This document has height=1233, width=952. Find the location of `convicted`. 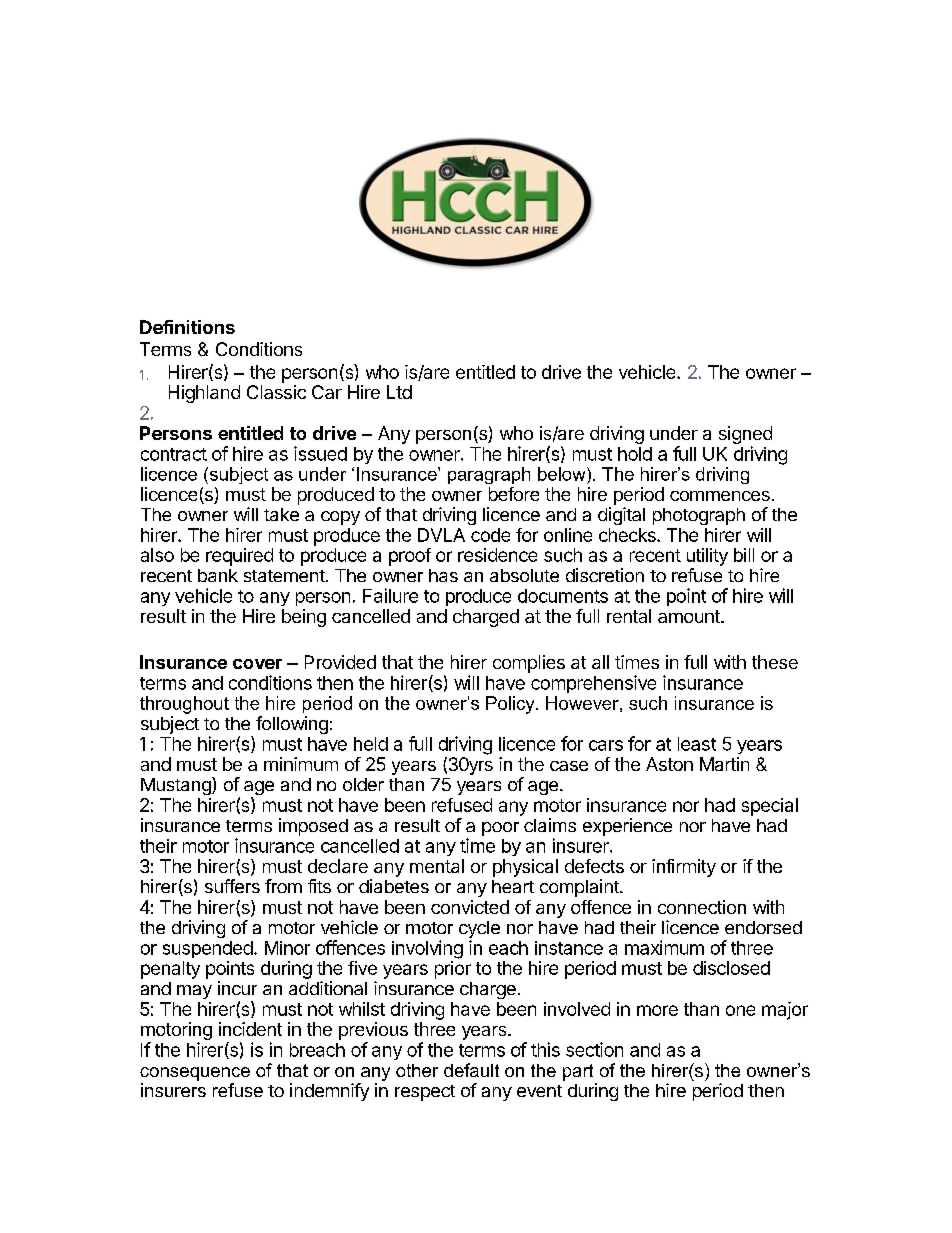

convicted is located at coordinates (470, 907).
